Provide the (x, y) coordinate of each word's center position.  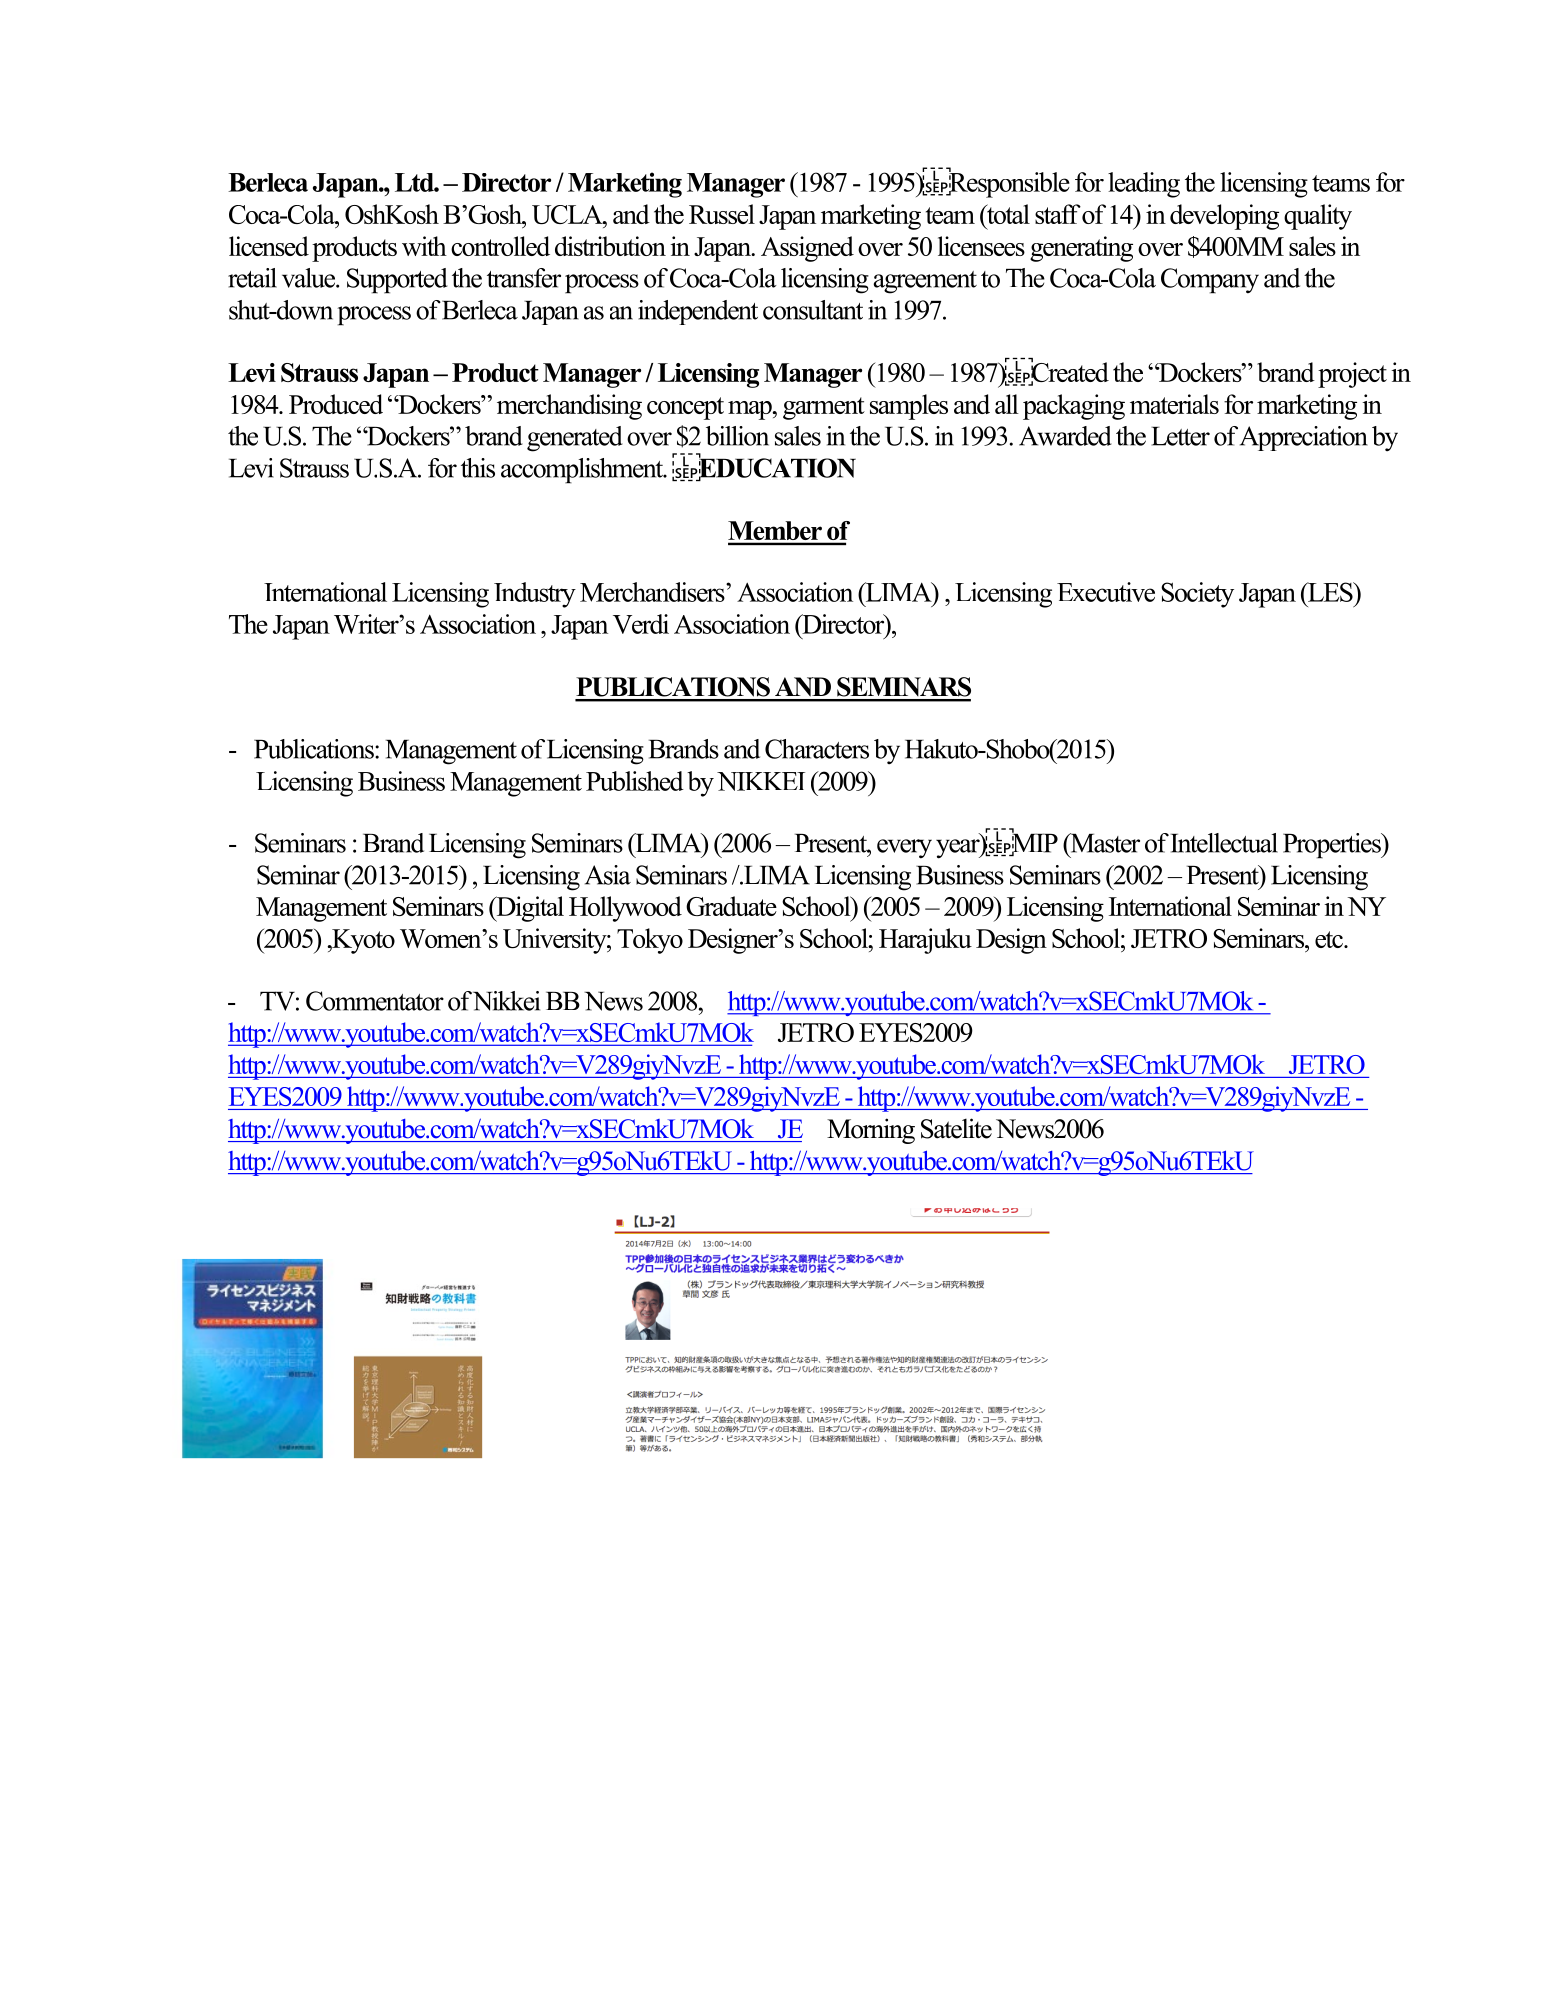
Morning (871, 1131)
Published (635, 781)
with (424, 246)
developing (1224, 217)
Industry (535, 595)
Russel (722, 214)
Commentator (375, 1001)
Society (1197, 595)
